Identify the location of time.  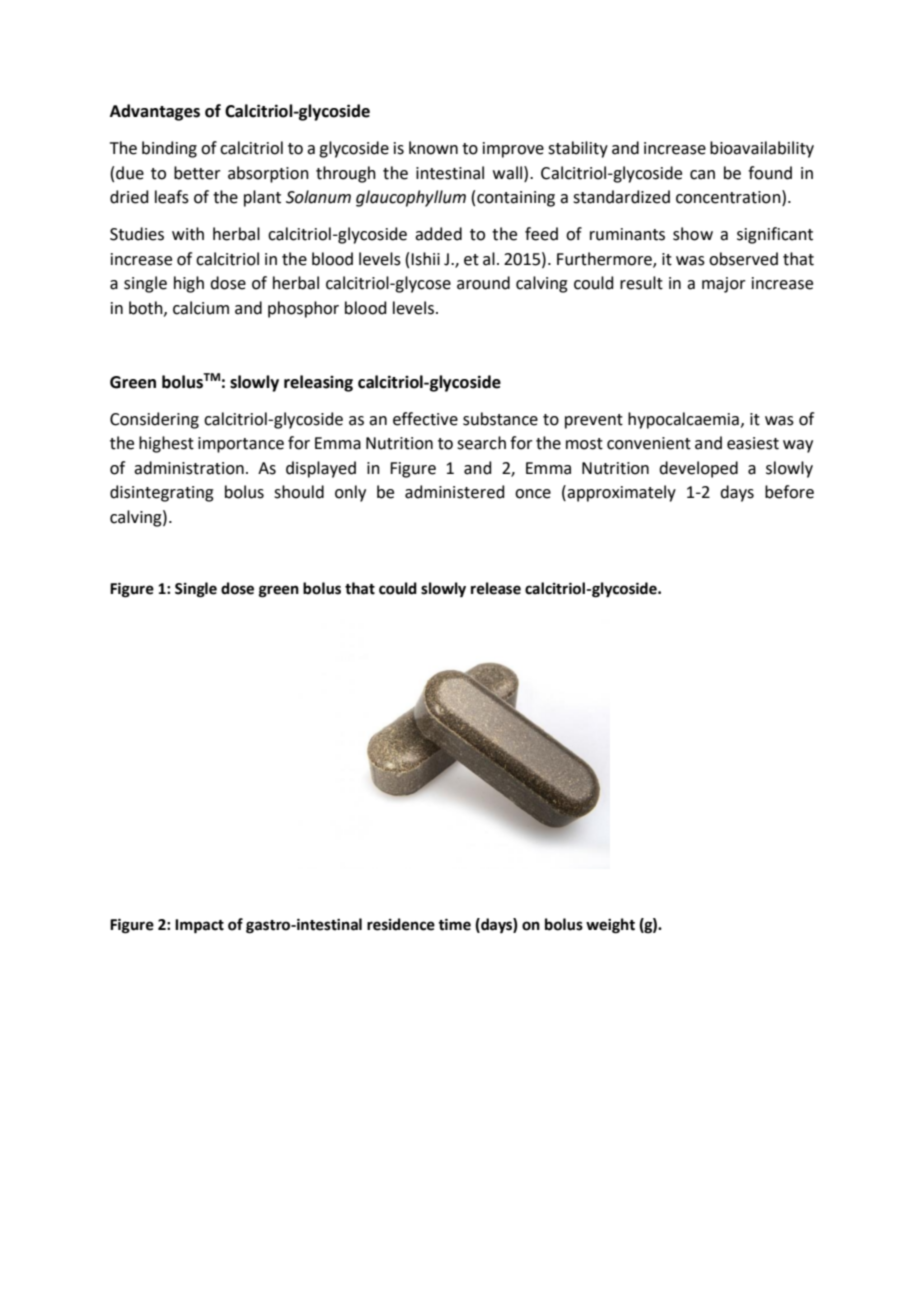
(454, 924).
